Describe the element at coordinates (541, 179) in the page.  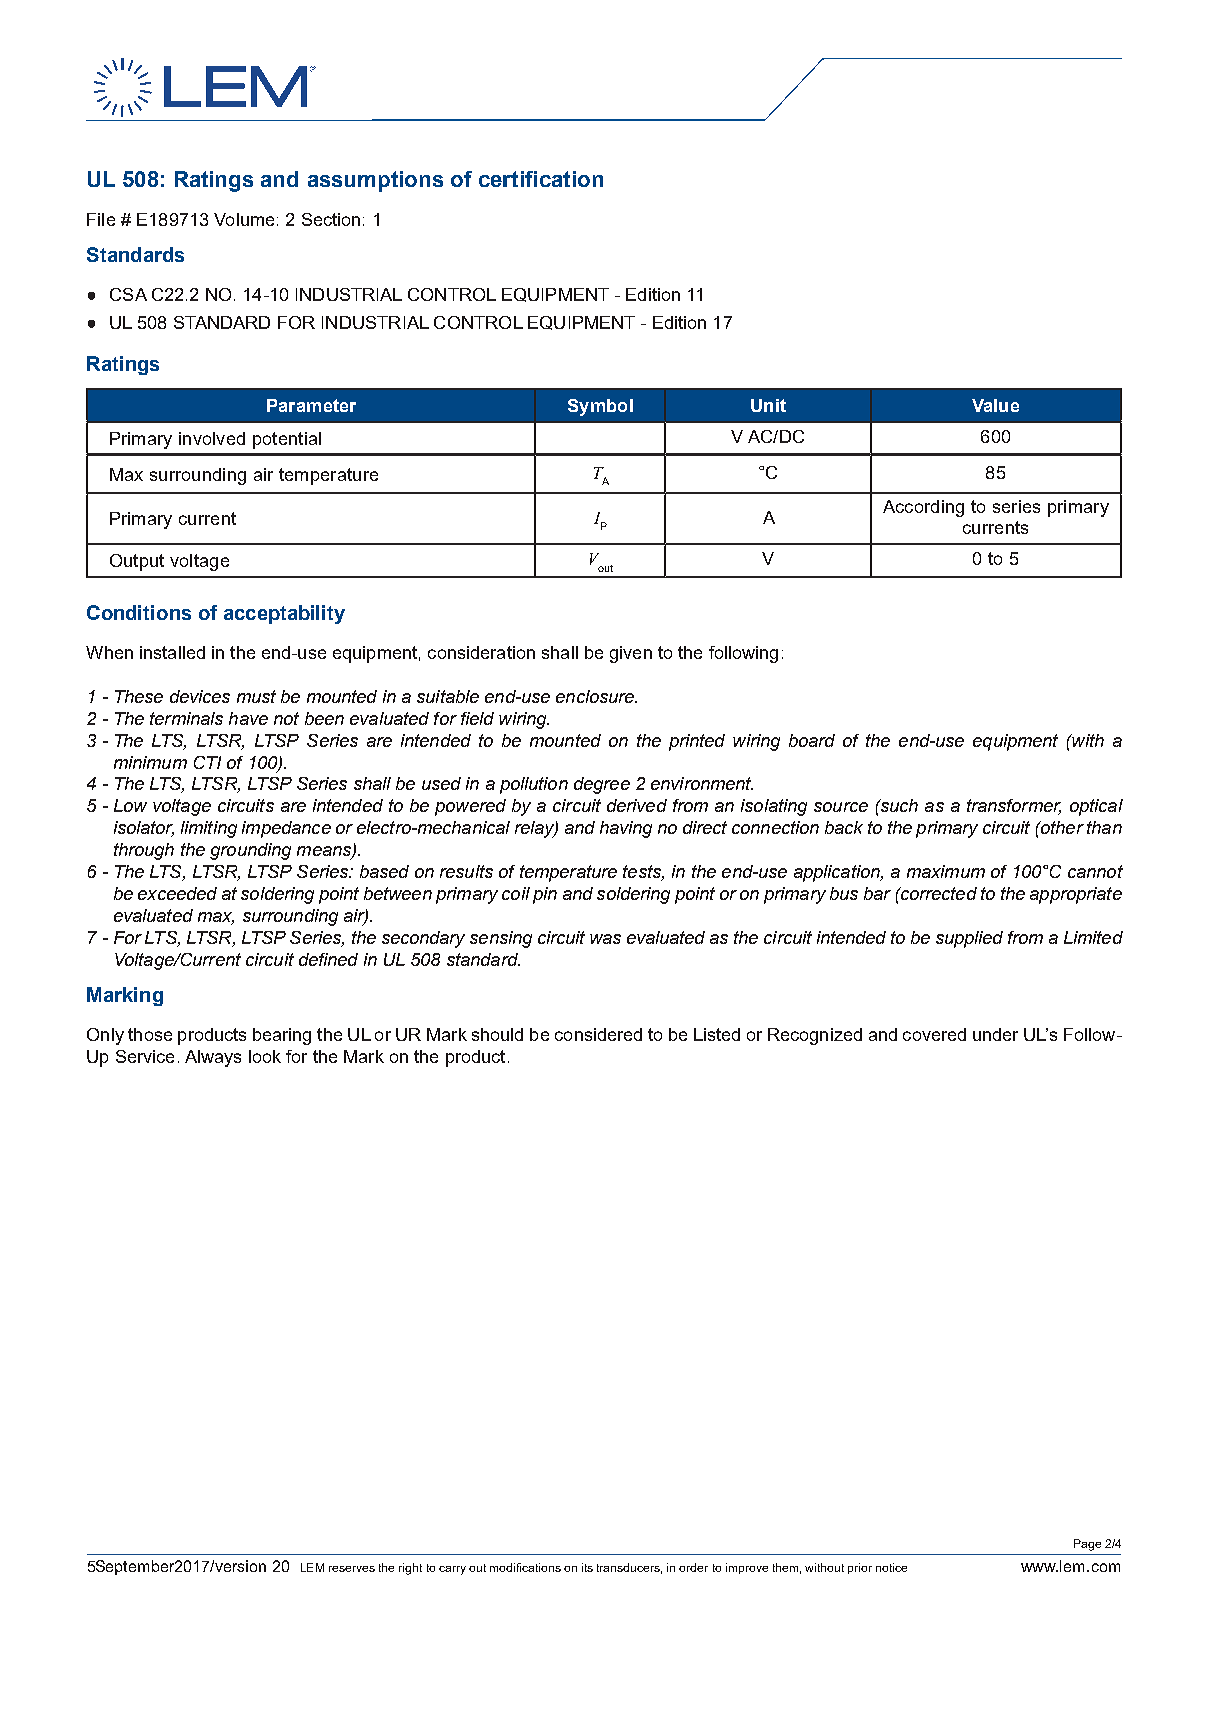
I see `certification` at that location.
